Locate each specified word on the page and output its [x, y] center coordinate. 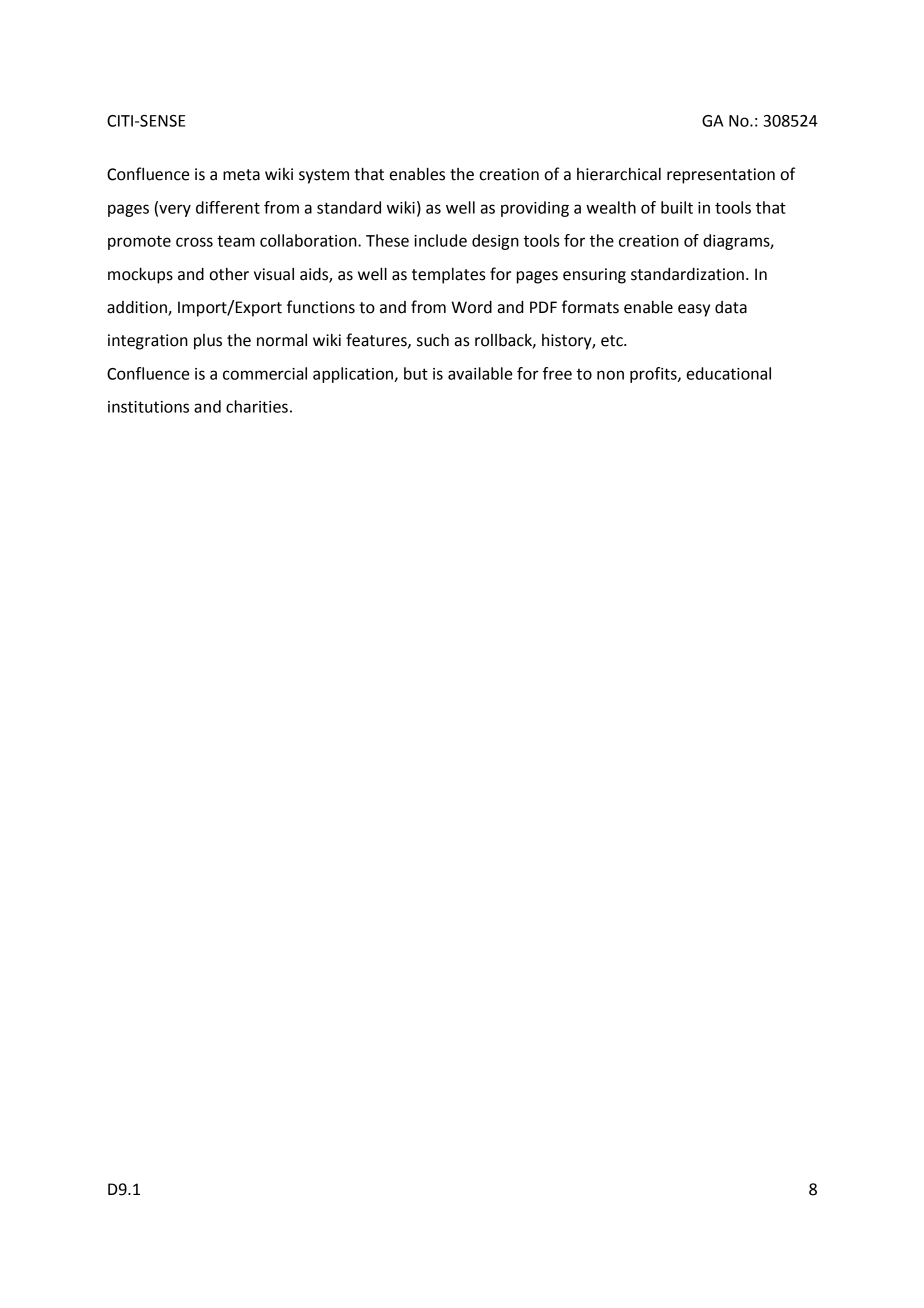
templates [449, 276]
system [324, 176]
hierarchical [619, 174]
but [416, 373]
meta [241, 175]
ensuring [594, 276]
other [229, 274]
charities [257, 406]
